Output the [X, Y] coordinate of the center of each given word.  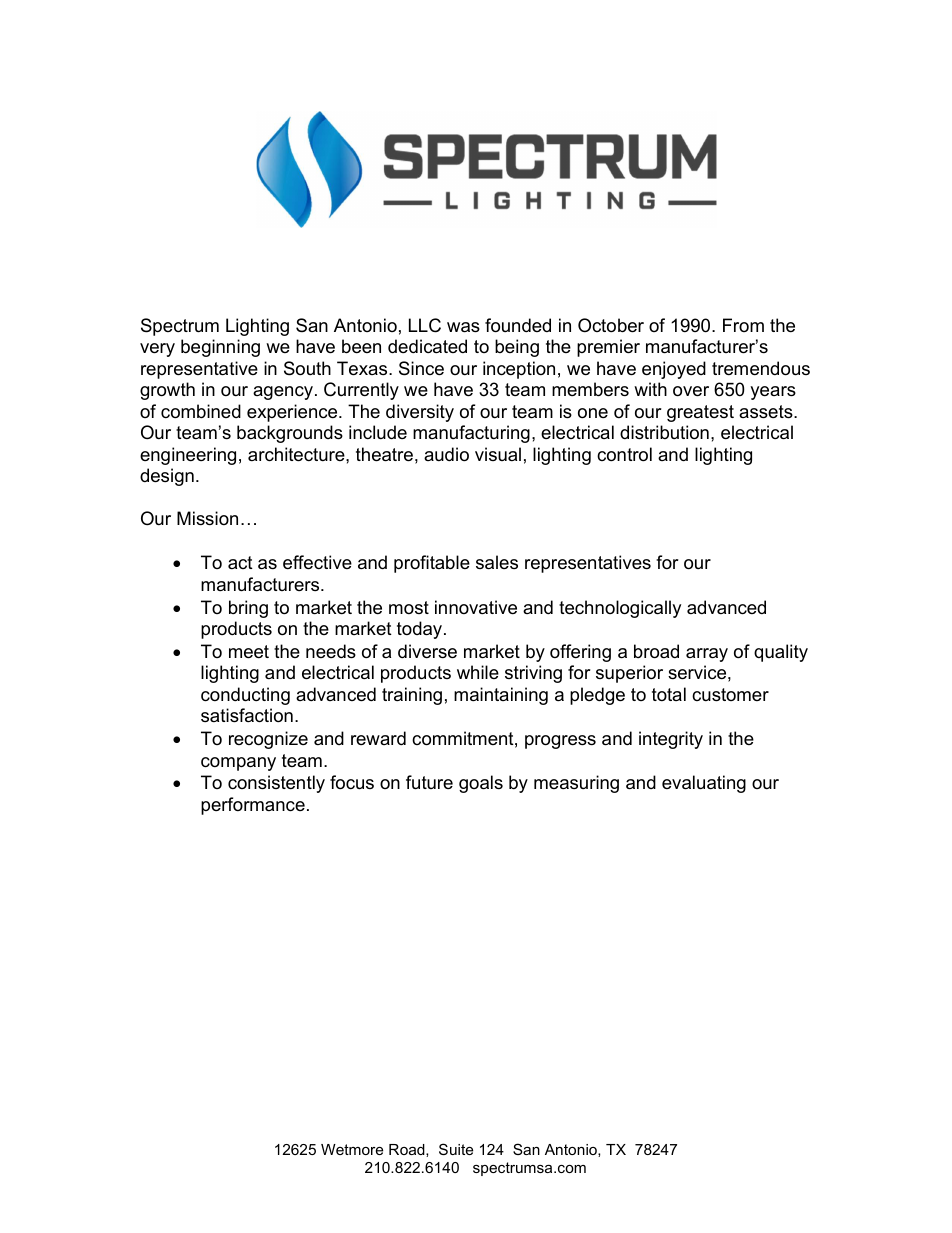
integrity [671, 740]
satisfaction [247, 715]
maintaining [501, 696]
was [463, 327]
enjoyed [674, 370]
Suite [456, 1149]
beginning [220, 348]
